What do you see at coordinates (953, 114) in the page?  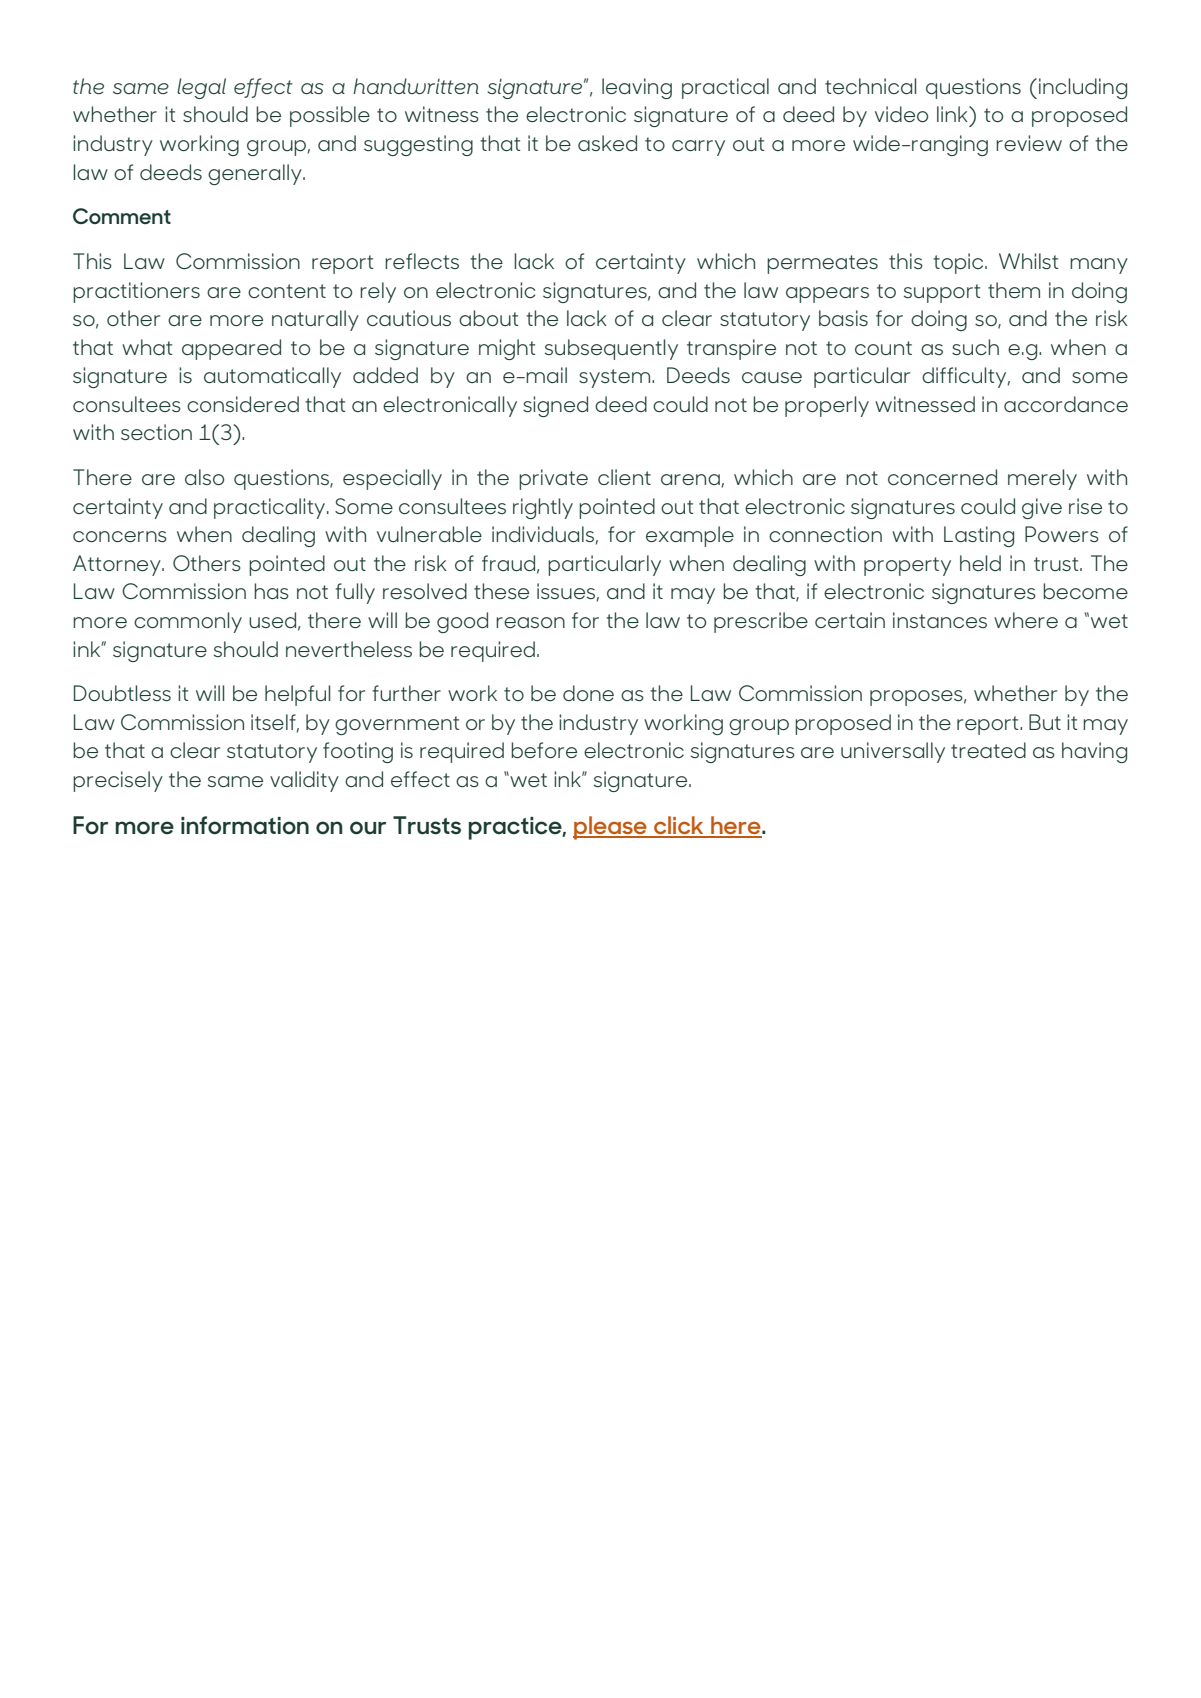 I see `link` at bounding box center [953, 114].
